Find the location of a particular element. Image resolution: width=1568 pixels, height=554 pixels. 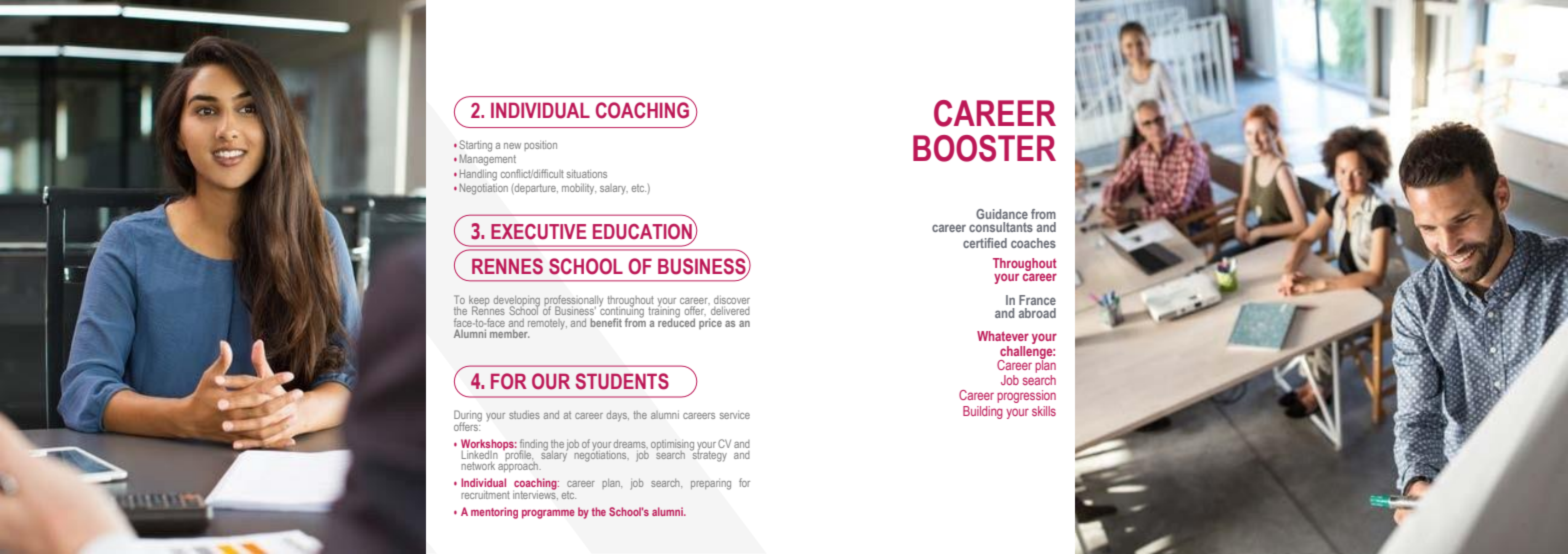

situations is located at coordinates (587, 173).
